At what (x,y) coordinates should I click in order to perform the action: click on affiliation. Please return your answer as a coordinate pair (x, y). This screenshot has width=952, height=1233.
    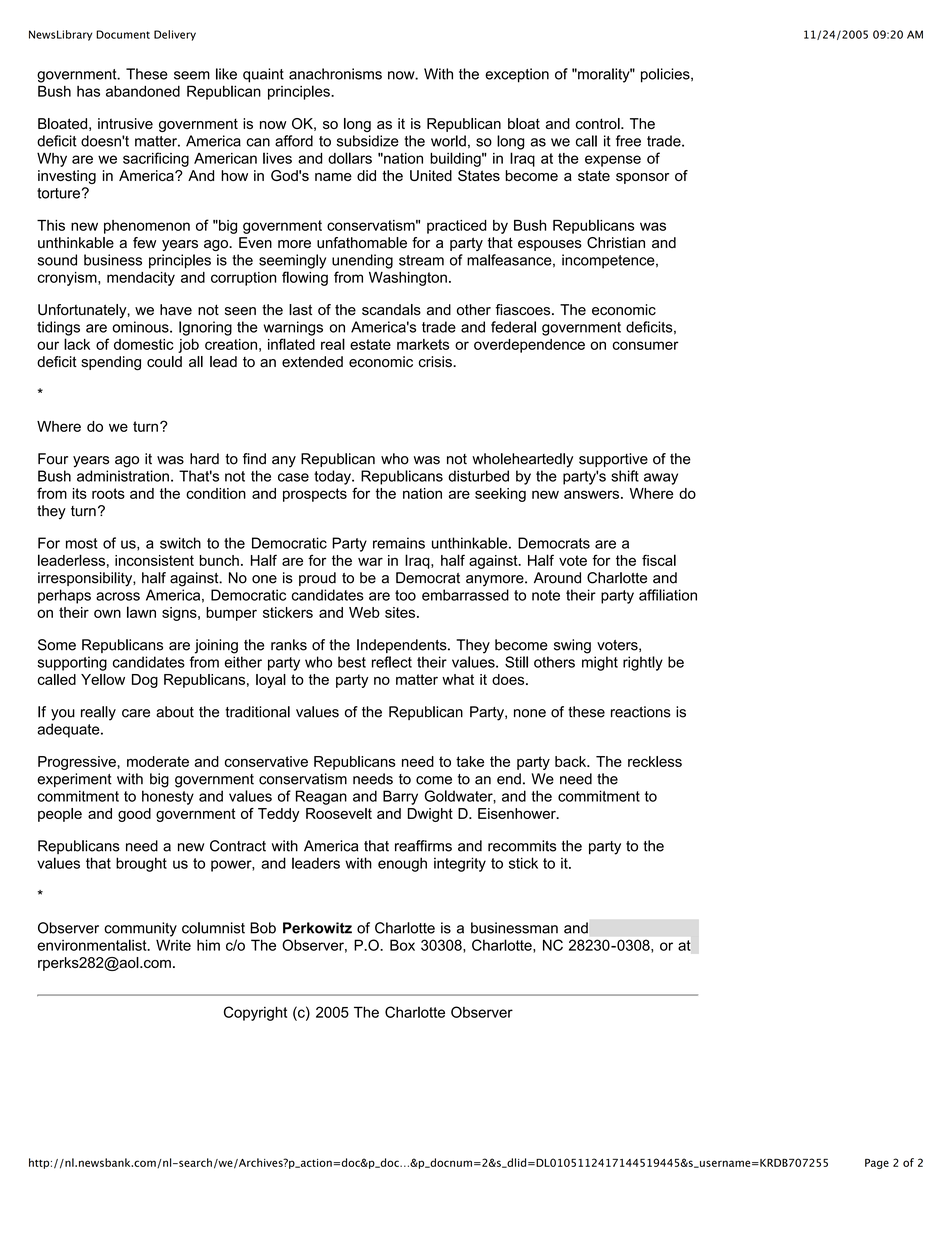
    Looking at the image, I should click on (668, 595).
